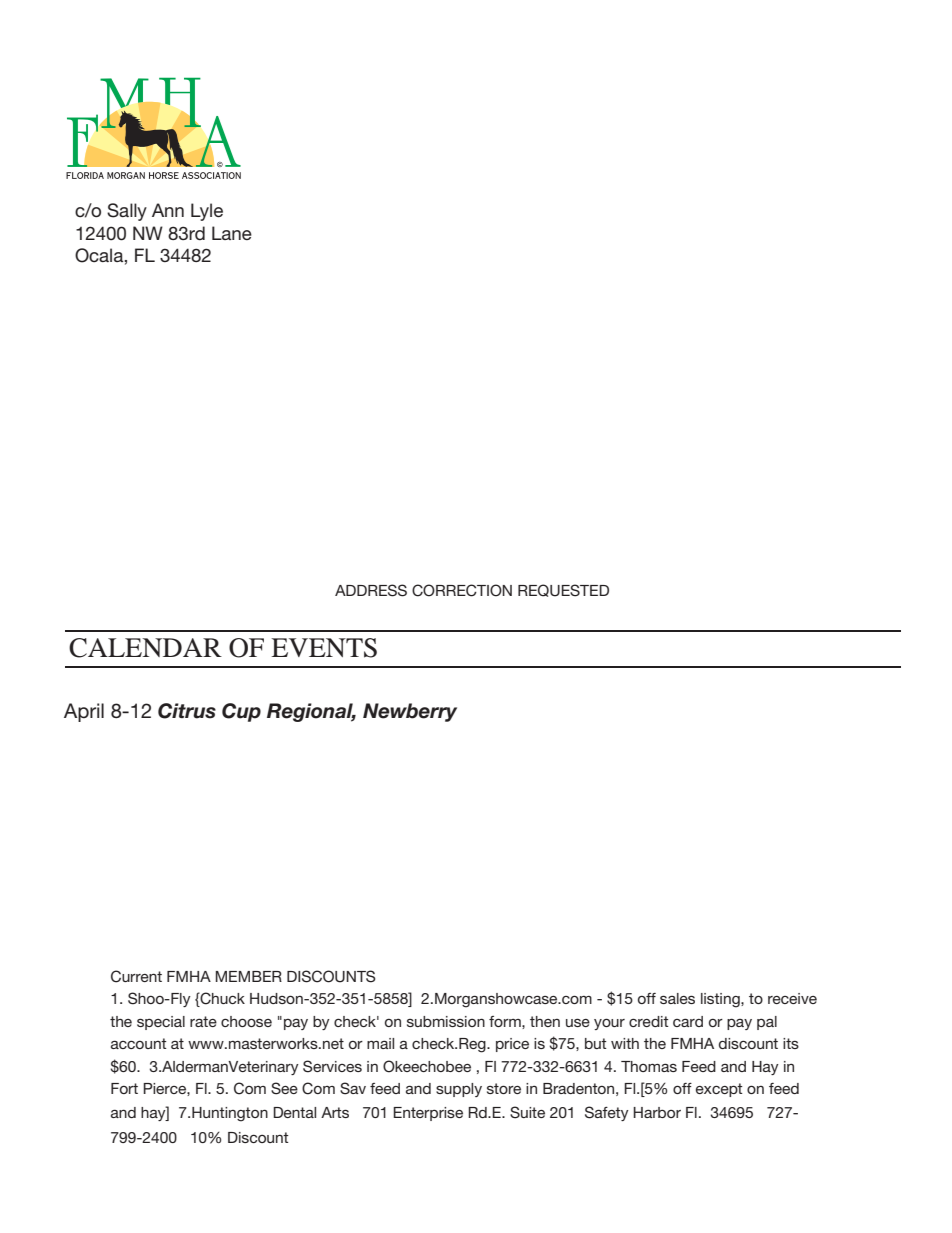  What do you see at coordinates (232, 233) in the document?
I see `Lane` at bounding box center [232, 233].
